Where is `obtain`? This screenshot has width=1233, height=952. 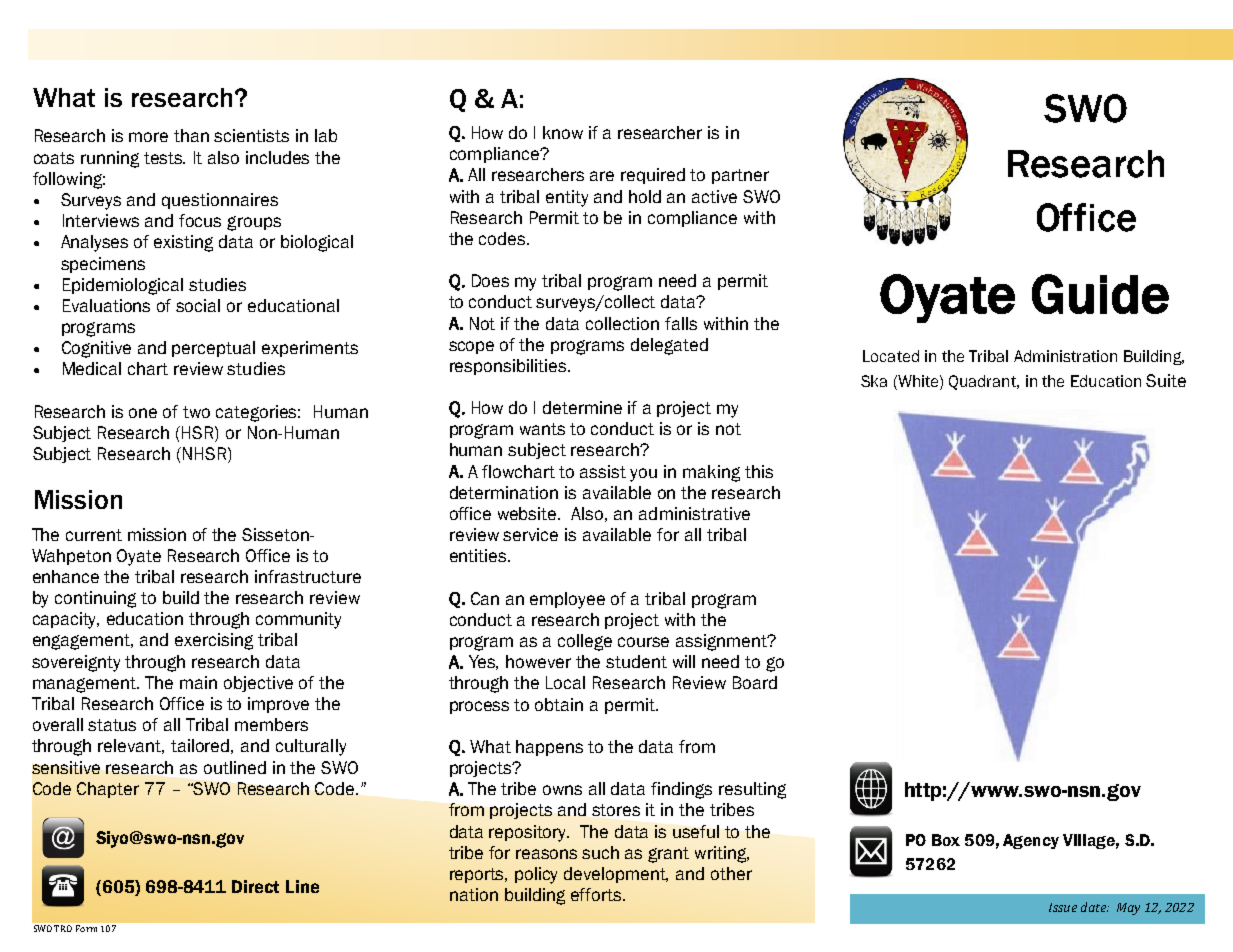 obtain is located at coordinates (559, 704).
